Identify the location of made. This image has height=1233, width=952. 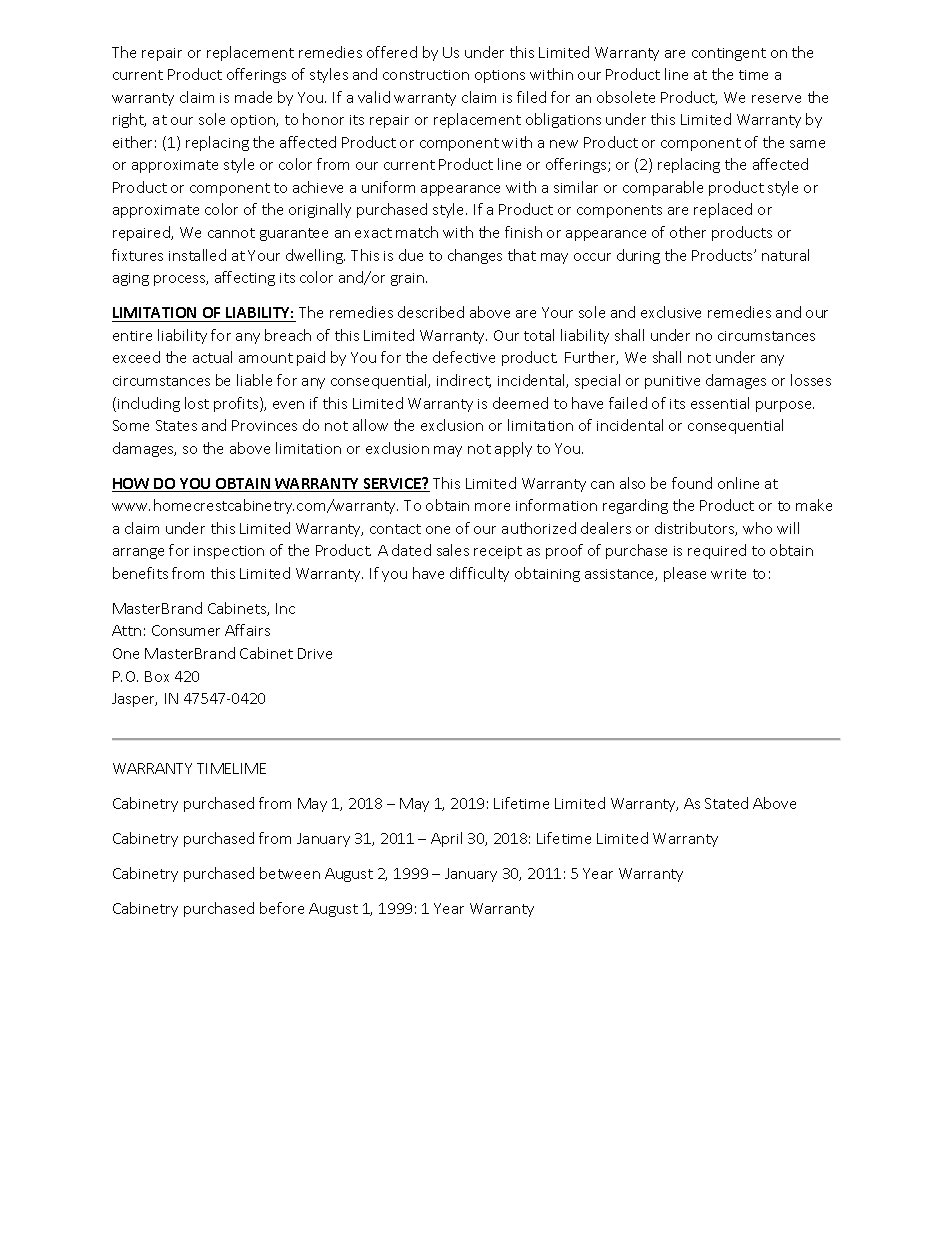
(253, 97).
